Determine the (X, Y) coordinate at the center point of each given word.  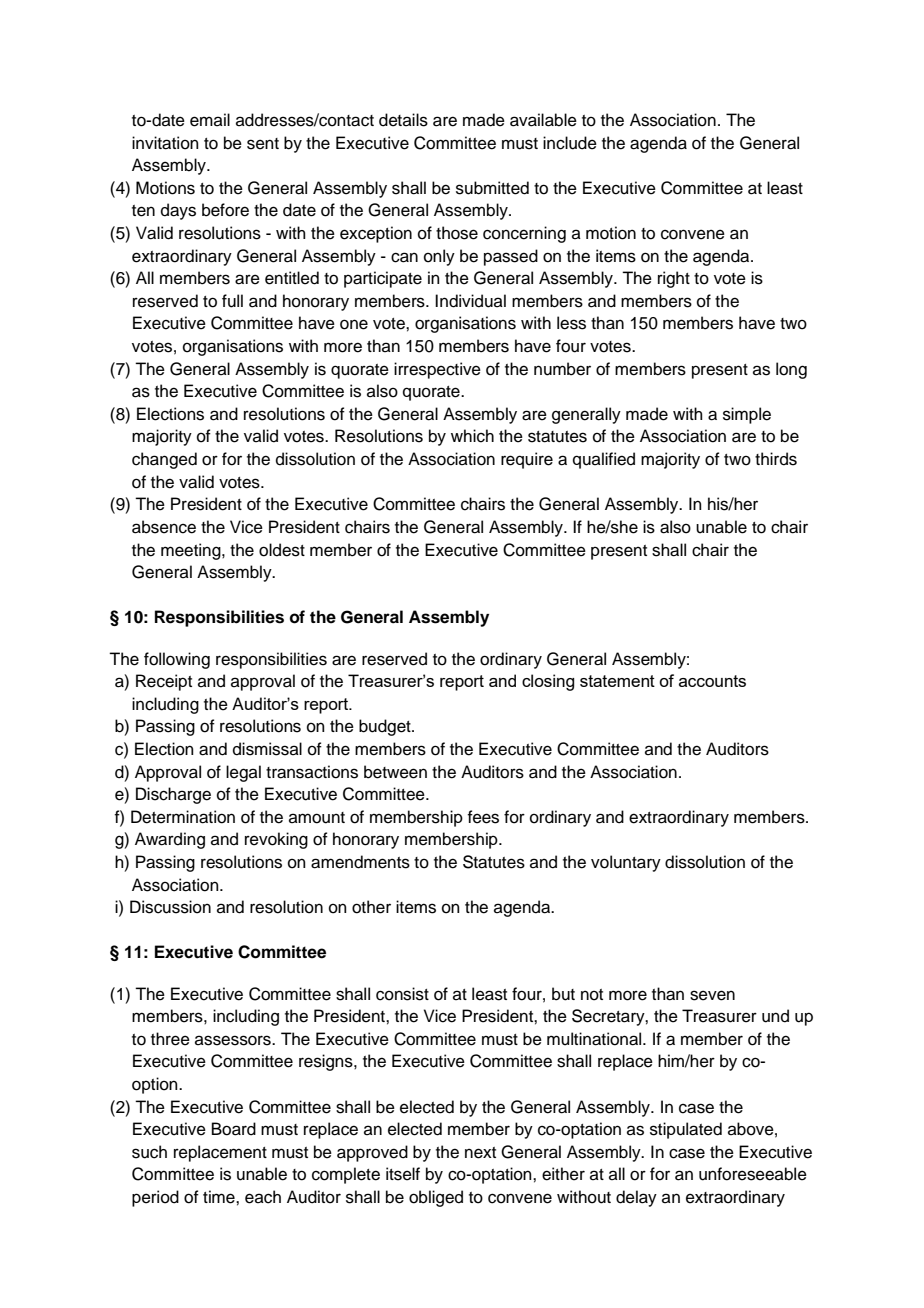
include (570, 143)
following (177, 660)
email (210, 120)
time (220, 1197)
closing (548, 682)
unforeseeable (753, 1174)
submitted (492, 188)
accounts (712, 681)
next (480, 1153)
